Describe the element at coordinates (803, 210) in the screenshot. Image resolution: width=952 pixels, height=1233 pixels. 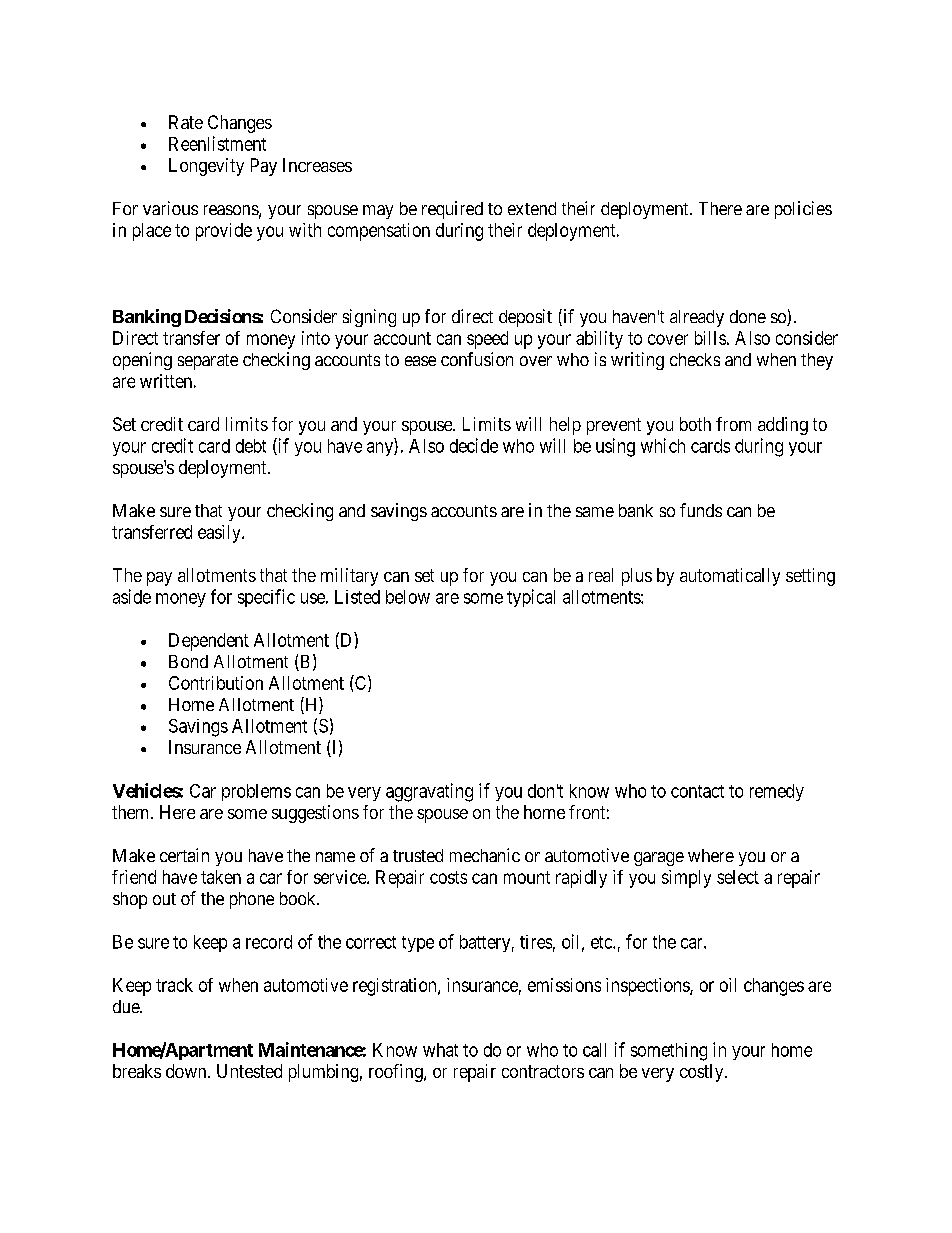
I see `policies` at that location.
